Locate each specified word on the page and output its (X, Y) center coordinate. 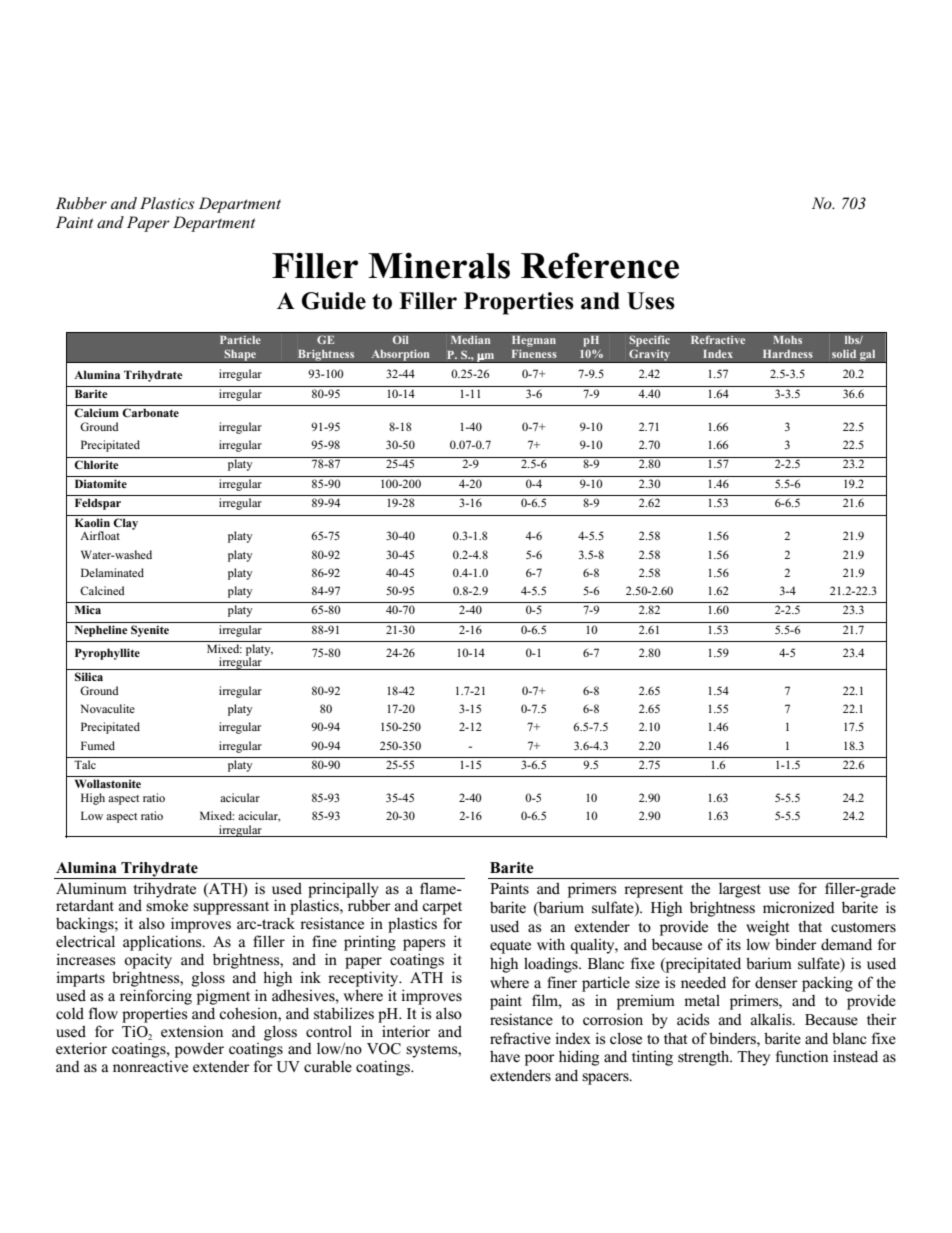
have (505, 1056)
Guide (334, 301)
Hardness (788, 354)
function (802, 1056)
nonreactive (150, 1066)
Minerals (439, 265)
